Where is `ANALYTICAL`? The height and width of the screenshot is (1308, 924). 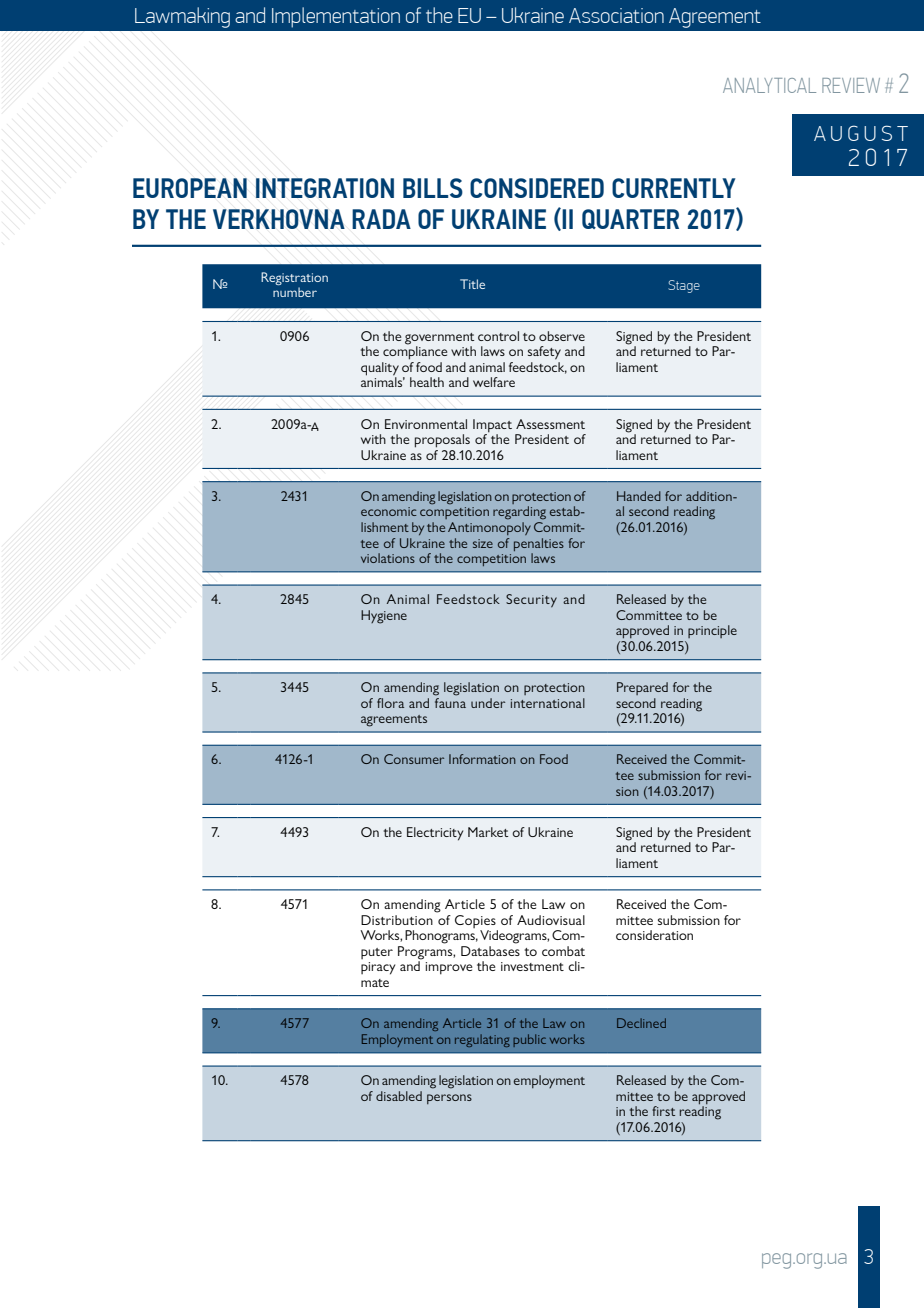 ANALYTICAL is located at coordinates (769, 85).
